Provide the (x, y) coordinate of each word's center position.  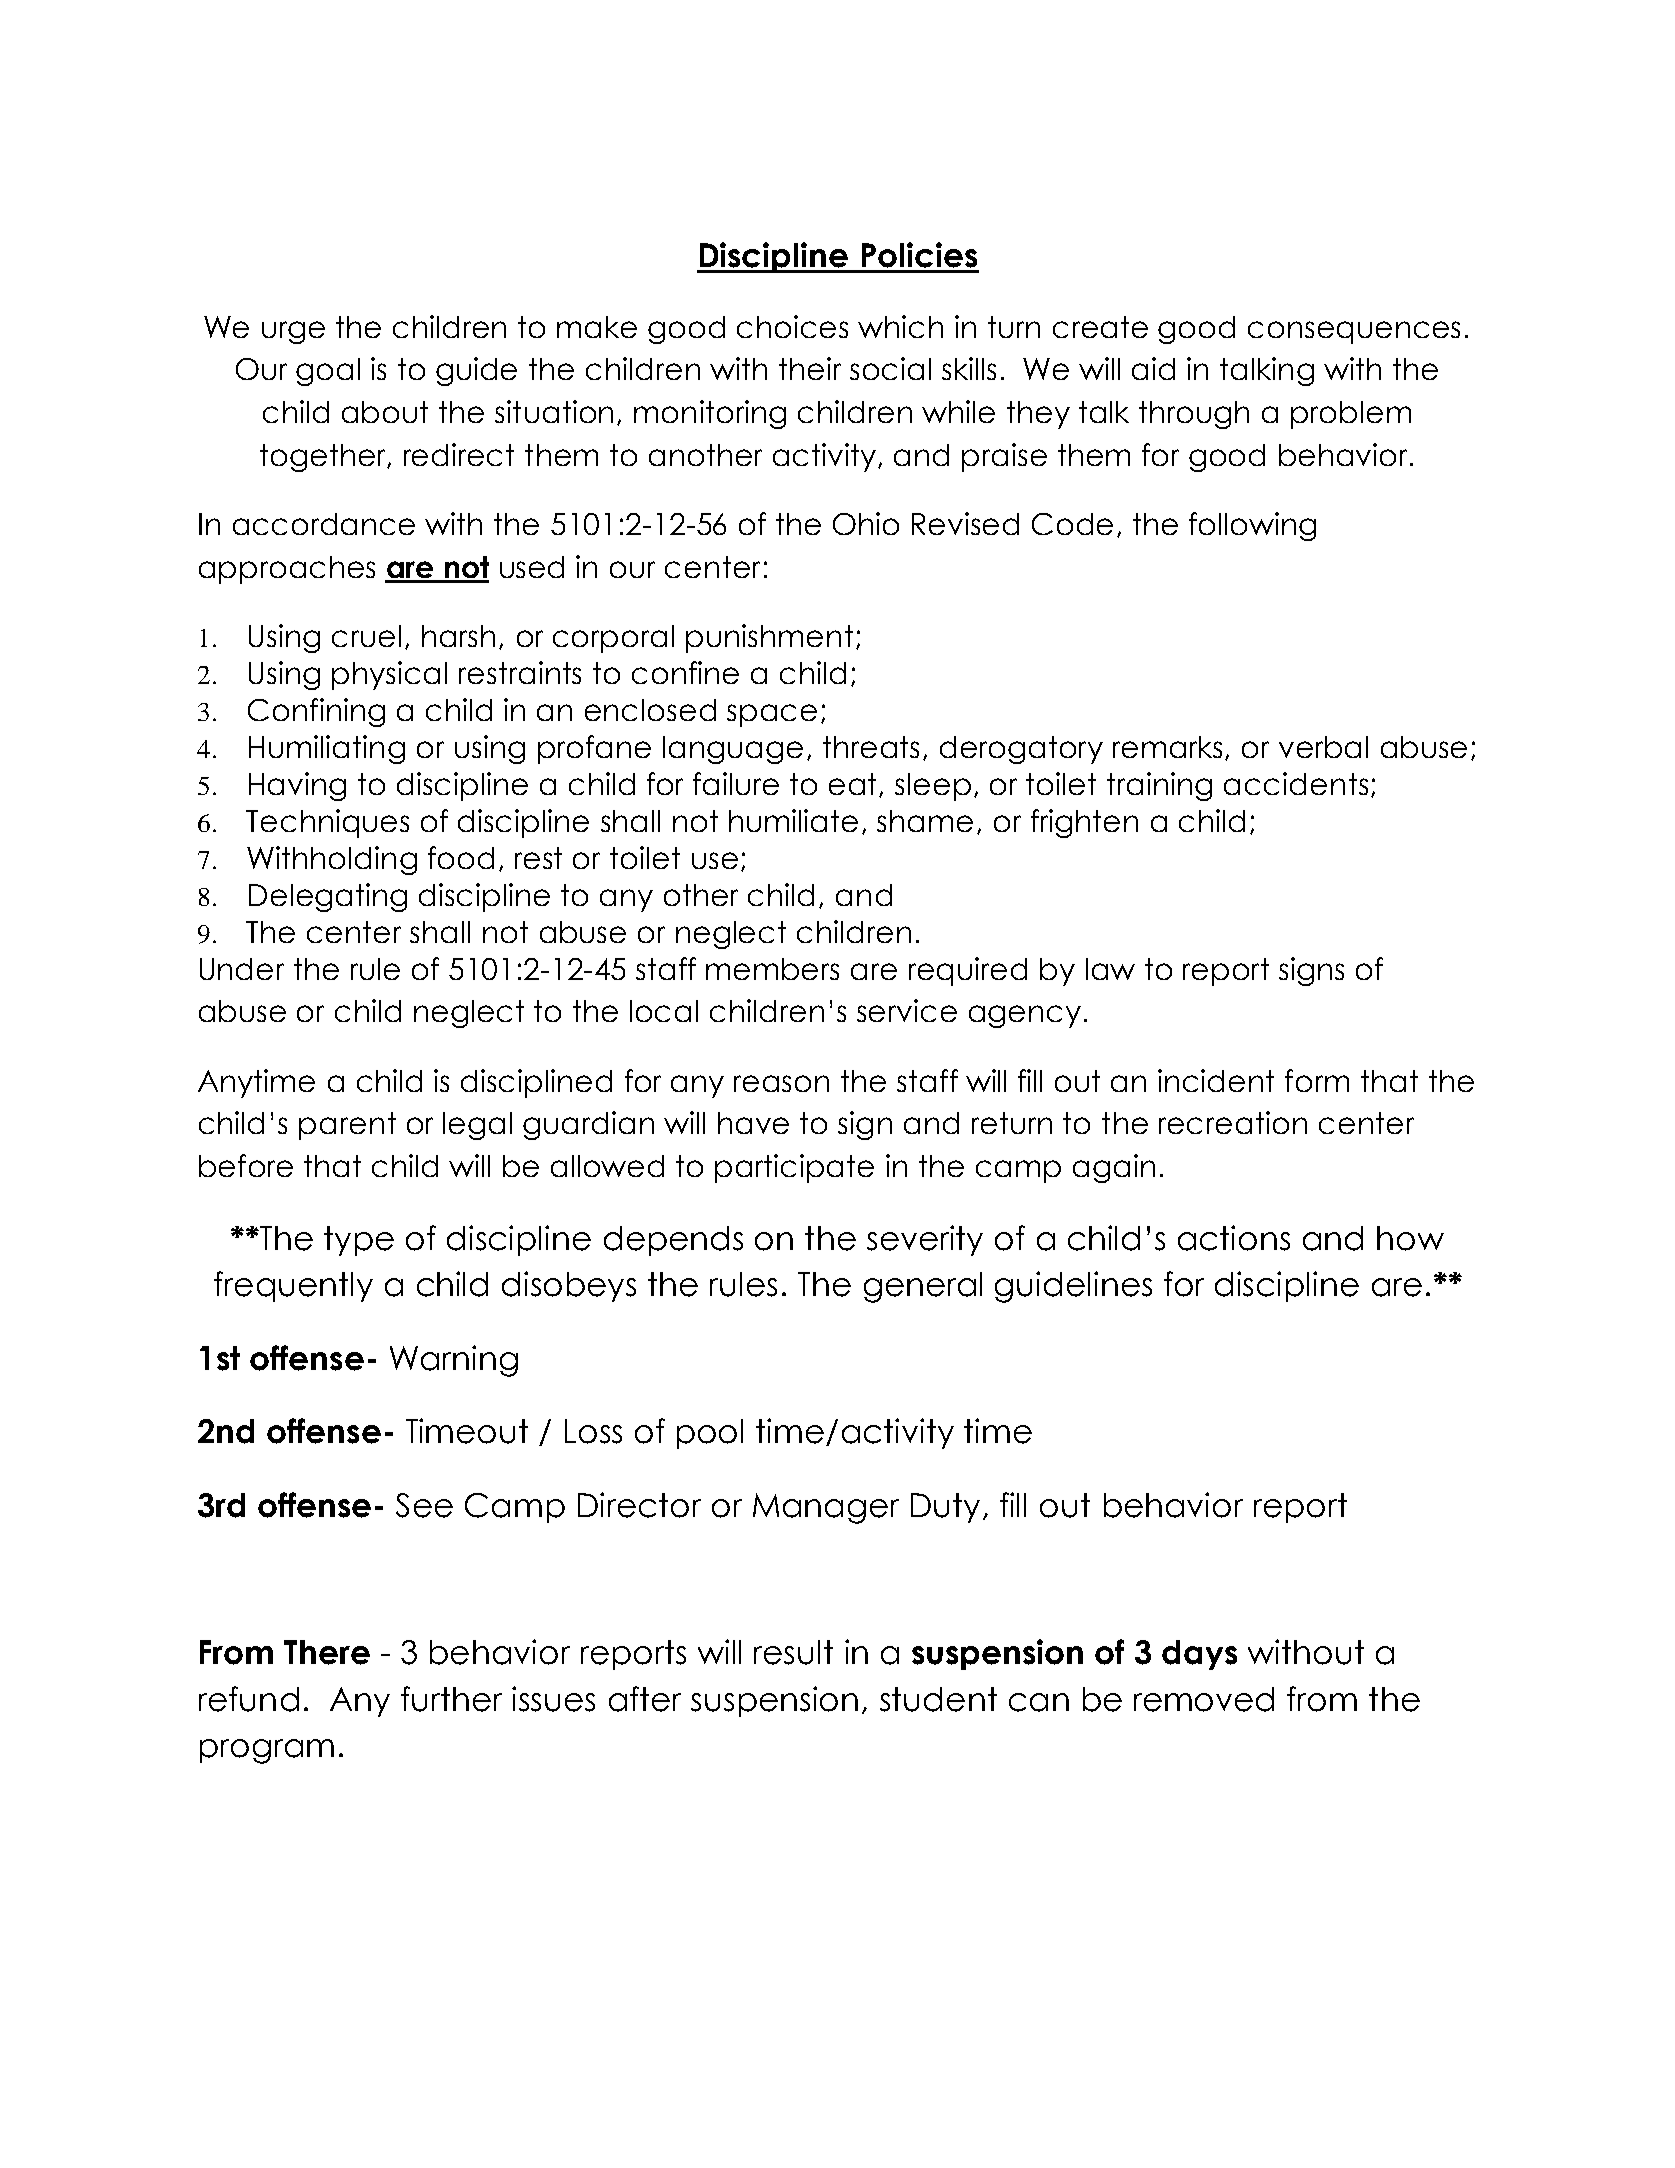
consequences (1354, 332)
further (451, 1699)
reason (781, 1083)
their (810, 368)
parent (347, 1126)
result (793, 1652)
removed (1204, 1699)
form (1317, 1080)
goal (328, 372)
